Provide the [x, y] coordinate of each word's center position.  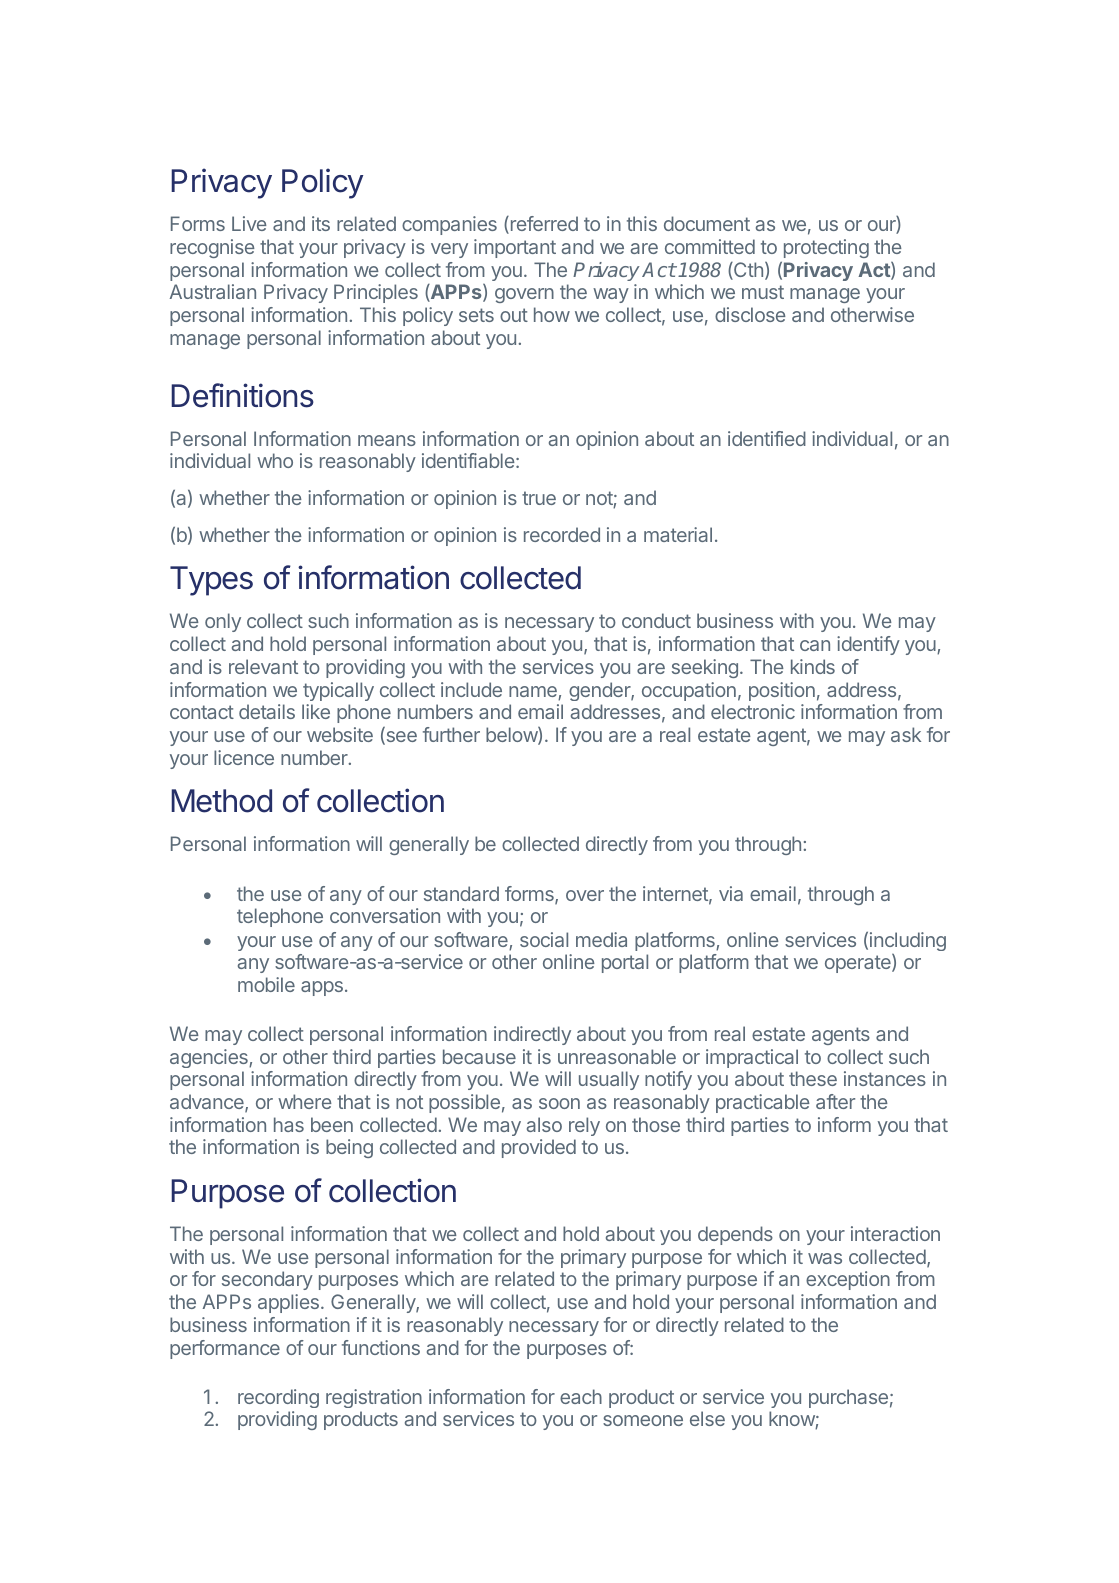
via [731, 893]
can [815, 645]
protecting [826, 248]
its [321, 223]
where [305, 1101]
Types [211, 581]
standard [461, 893]
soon [559, 1103]
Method [221, 801]
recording [278, 1398]
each [581, 1396]
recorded [562, 534]
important [515, 248]
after [835, 1101]
